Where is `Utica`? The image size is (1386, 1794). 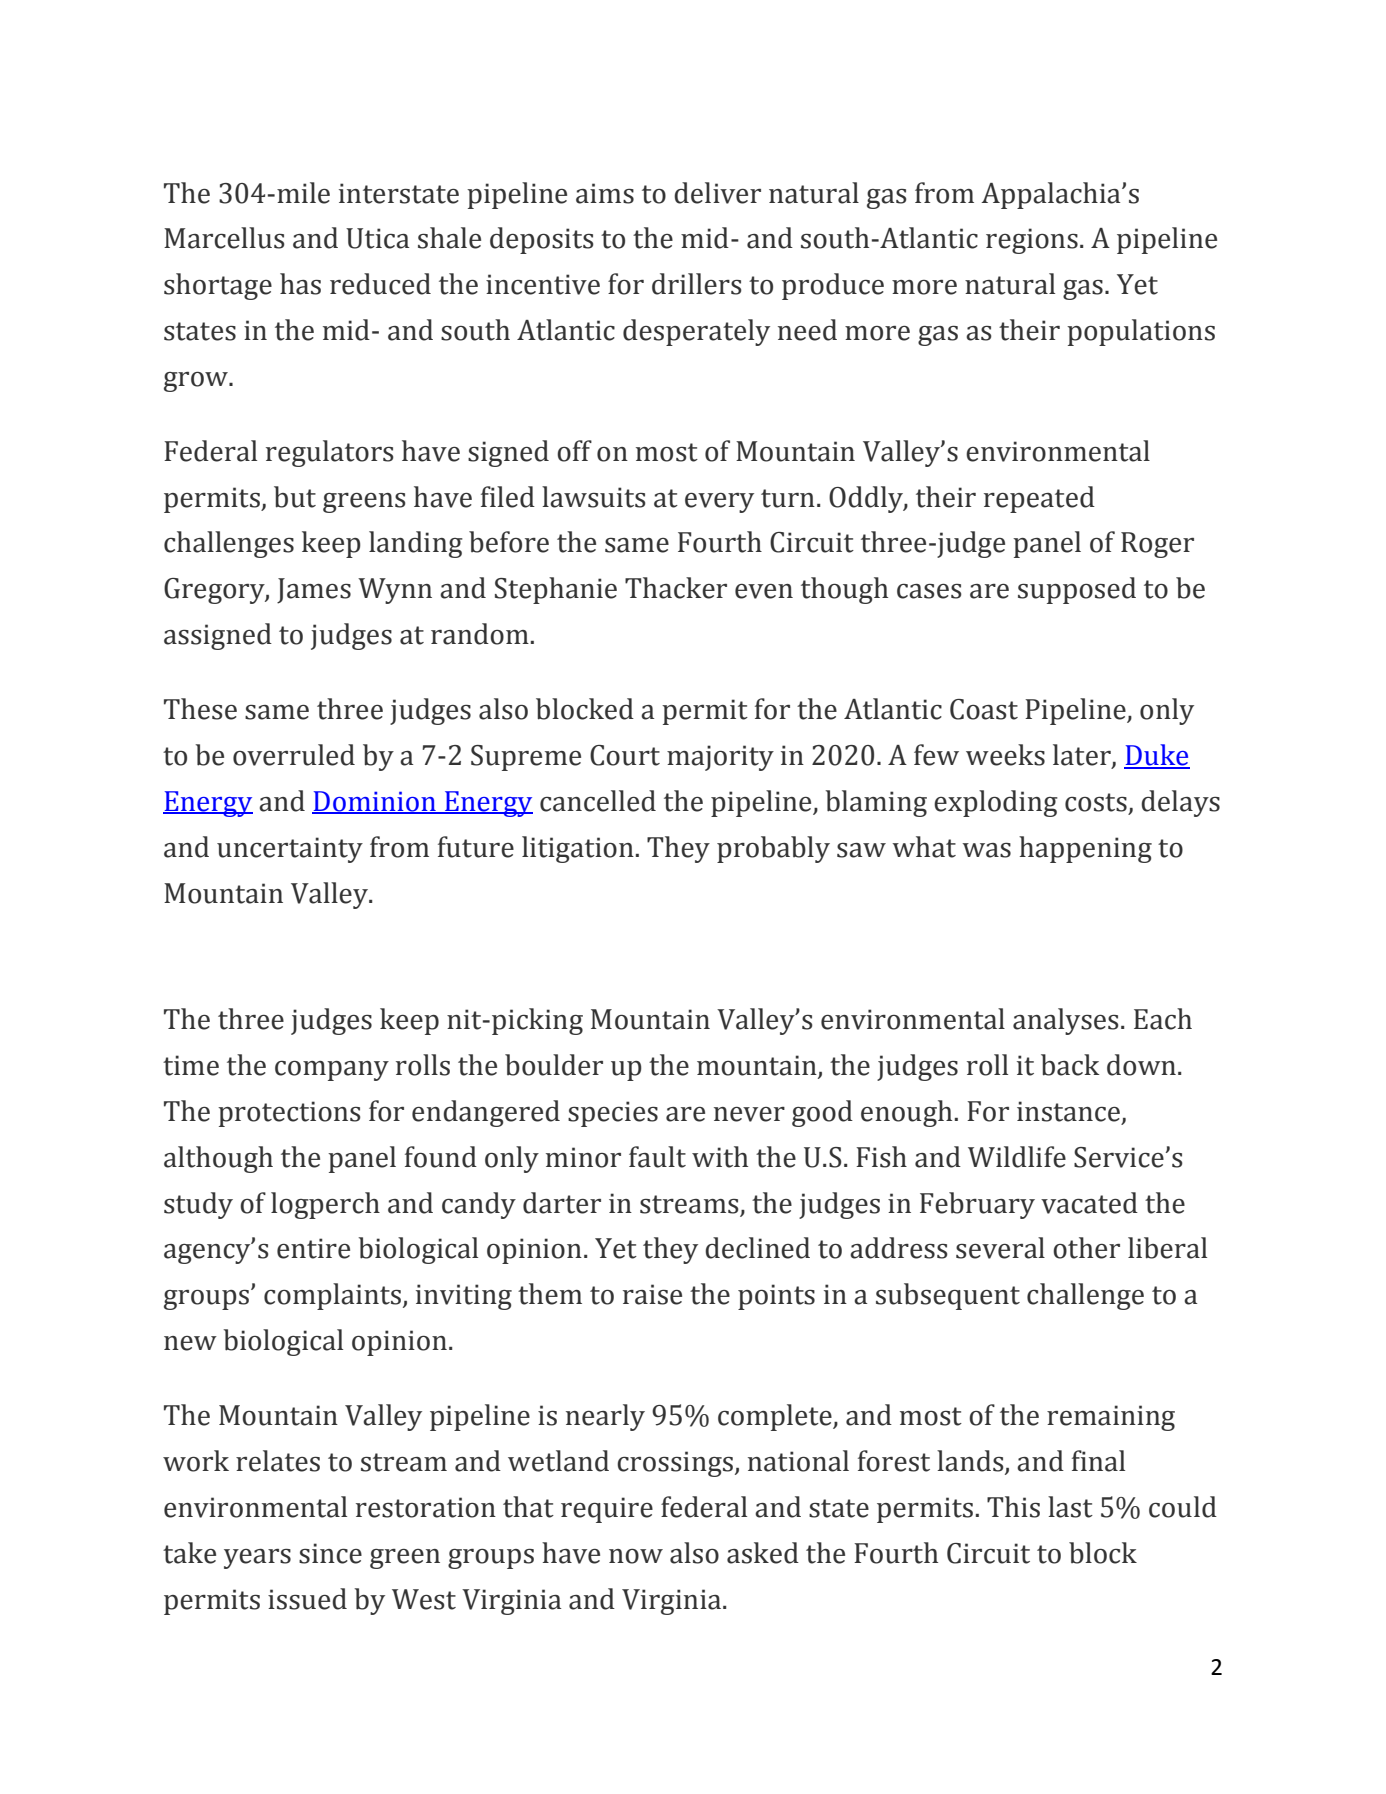 Utica is located at coordinates (377, 238).
